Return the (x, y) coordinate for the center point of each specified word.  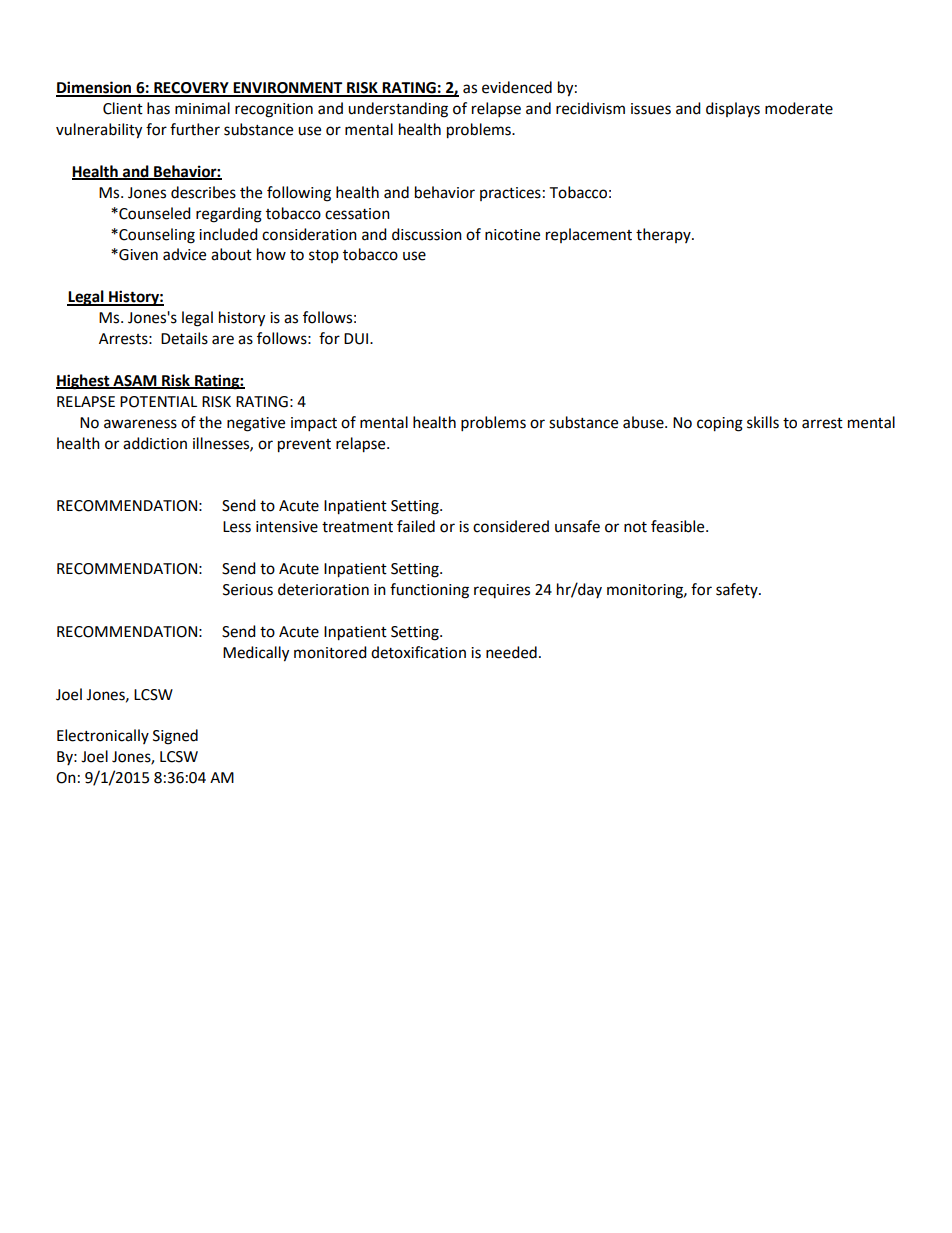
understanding (398, 110)
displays (733, 109)
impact (314, 424)
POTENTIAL (158, 402)
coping (720, 424)
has (158, 108)
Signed (175, 737)
